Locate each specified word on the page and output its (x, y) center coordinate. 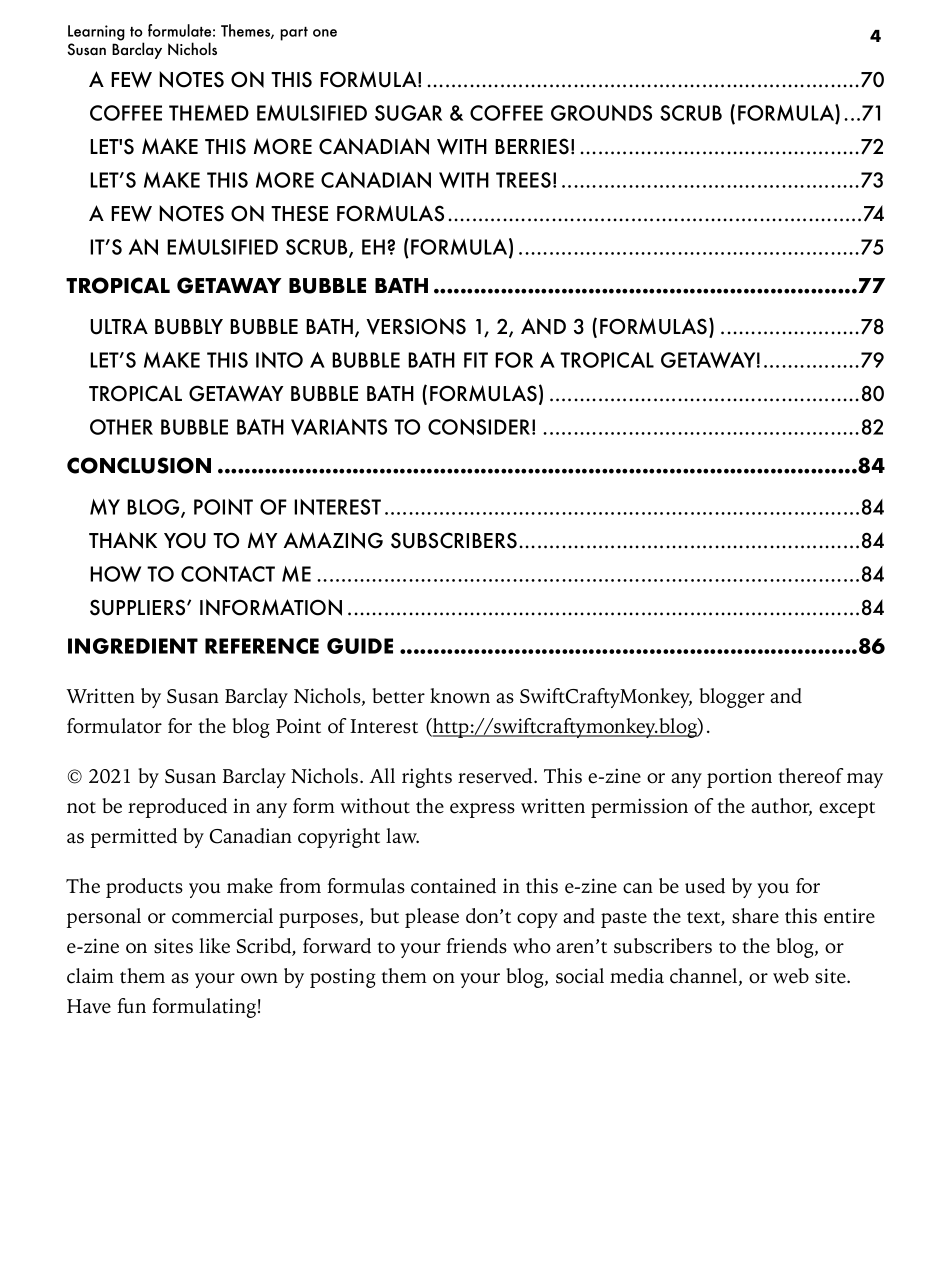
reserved (496, 776)
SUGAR (408, 113)
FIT (476, 360)
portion (739, 778)
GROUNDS (601, 113)
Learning (96, 33)
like (214, 946)
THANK (123, 540)
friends (477, 946)
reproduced (177, 808)
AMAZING (333, 540)
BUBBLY (189, 327)
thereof (810, 776)
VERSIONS (416, 326)
